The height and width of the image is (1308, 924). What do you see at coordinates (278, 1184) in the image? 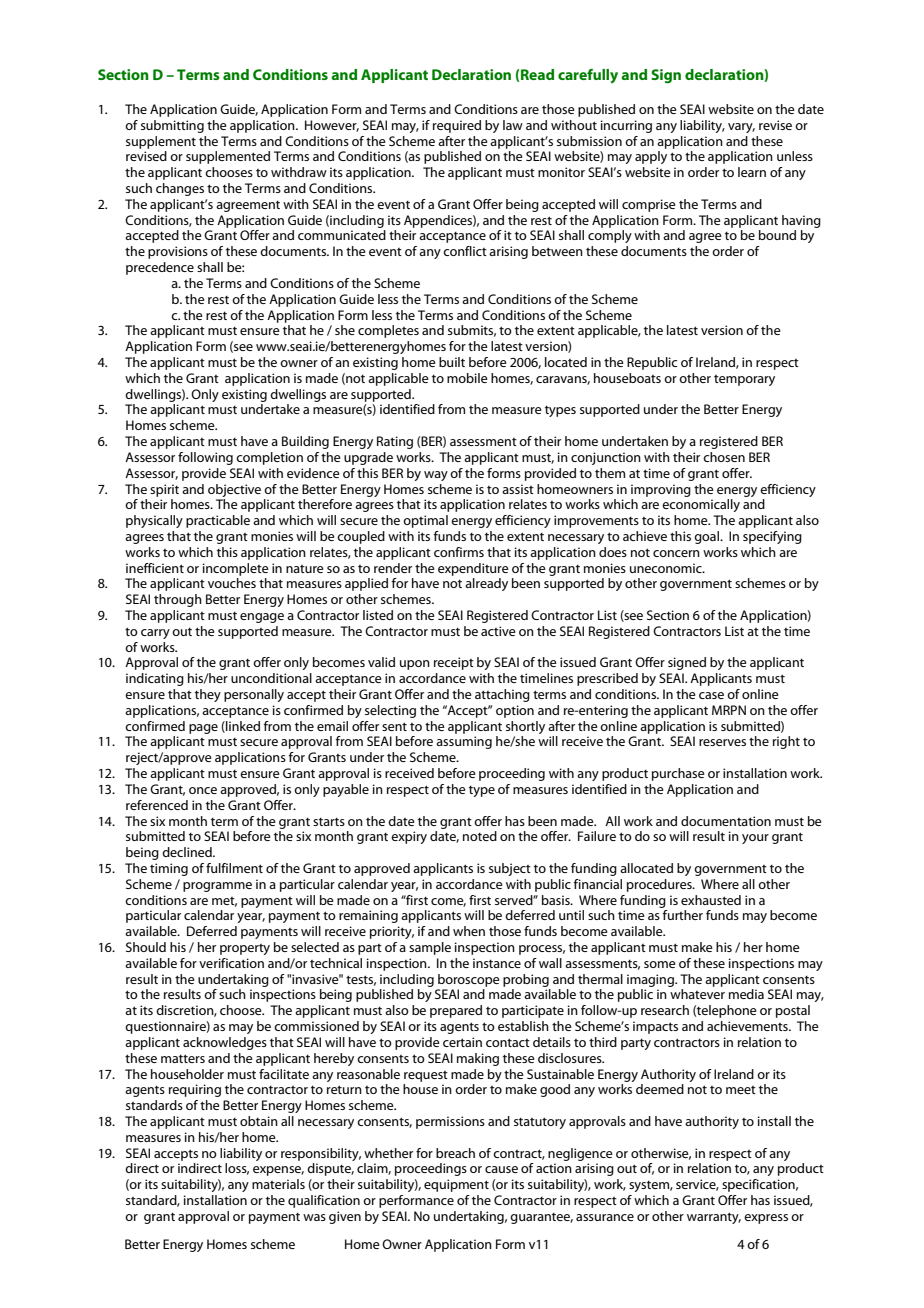
I see `materials` at bounding box center [278, 1184].
